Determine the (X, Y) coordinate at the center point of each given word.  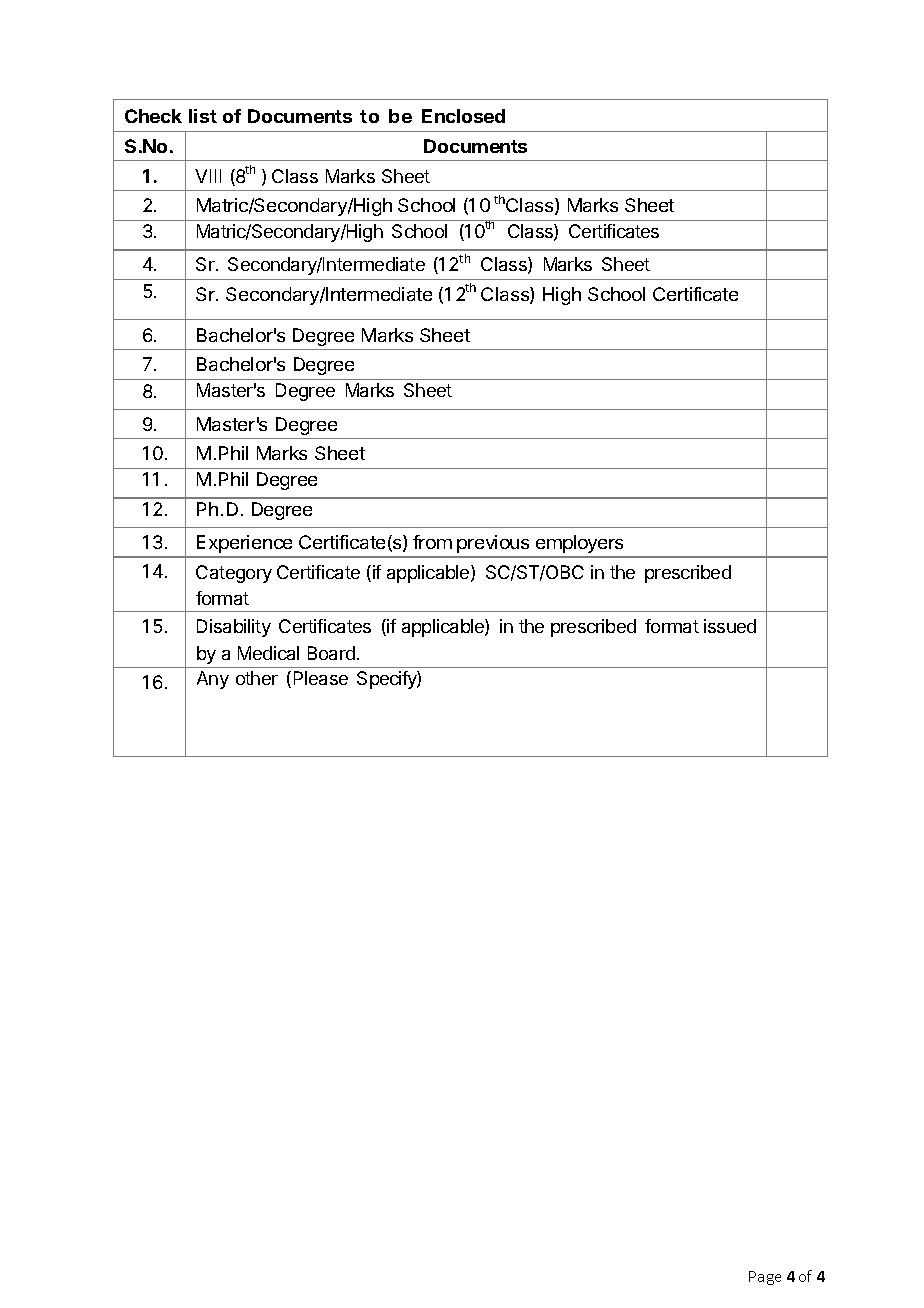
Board (331, 653)
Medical (268, 653)
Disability (234, 628)
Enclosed (463, 116)
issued (730, 626)
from (432, 542)
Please (321, 678)
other (257, 678)
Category (234, 574)
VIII (208, 176)
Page (765, 1278)
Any (213, 680)
